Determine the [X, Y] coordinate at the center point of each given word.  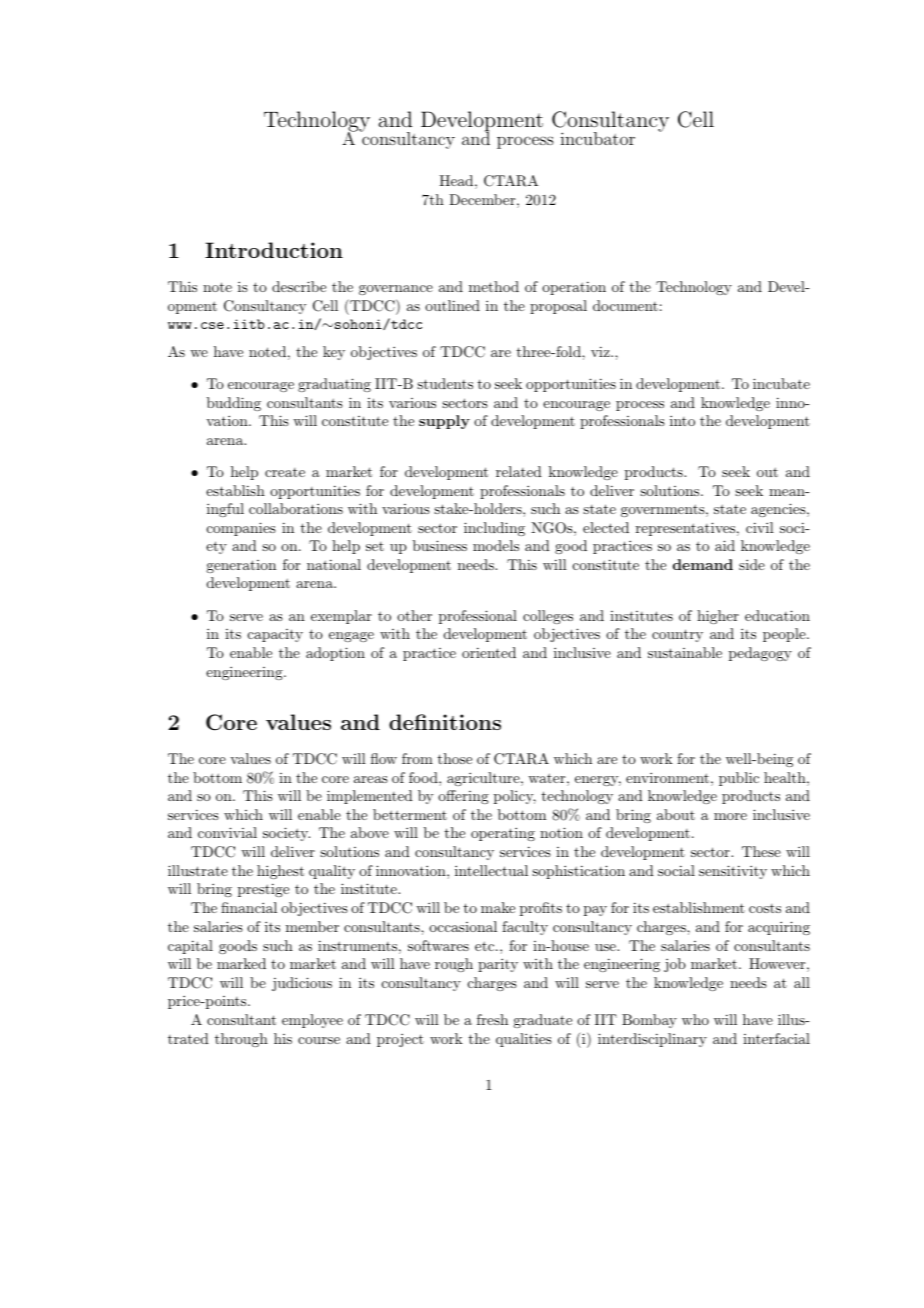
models [496, 545]
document [625, 305]
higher [718, 617]
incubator [597, 138]
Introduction [274, 250]
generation [241, 566]
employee [312, 1021]
